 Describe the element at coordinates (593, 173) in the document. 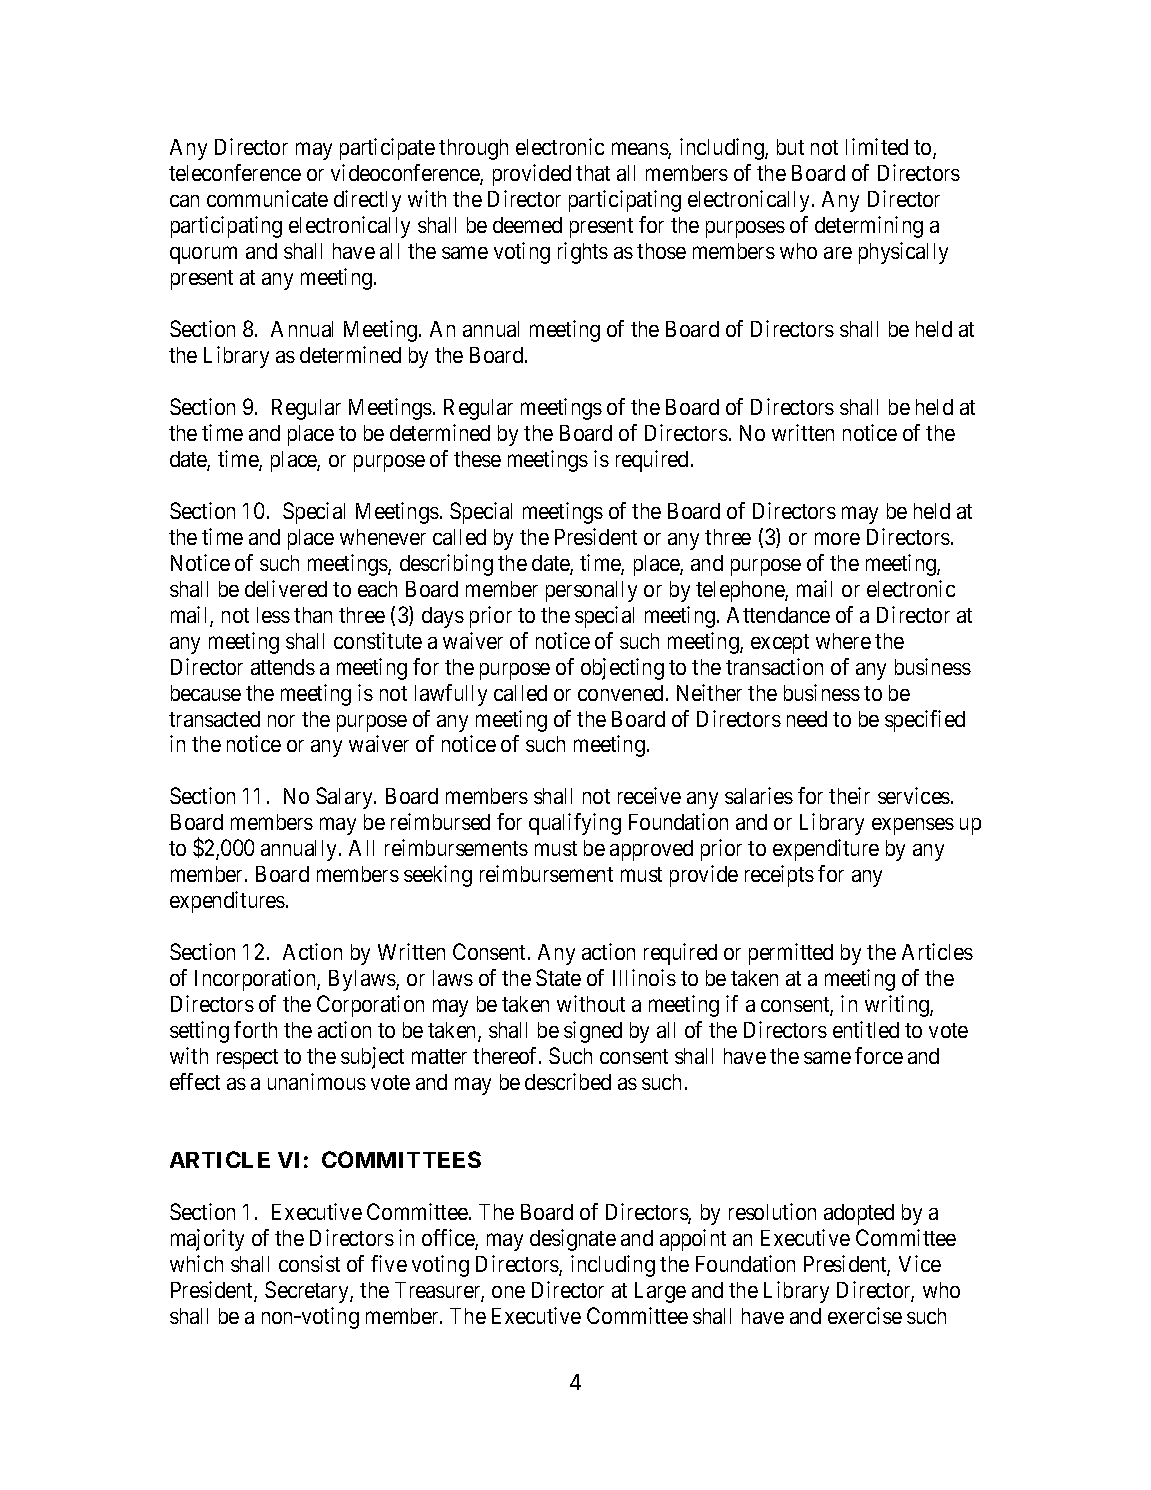

I see `that` at that location.
